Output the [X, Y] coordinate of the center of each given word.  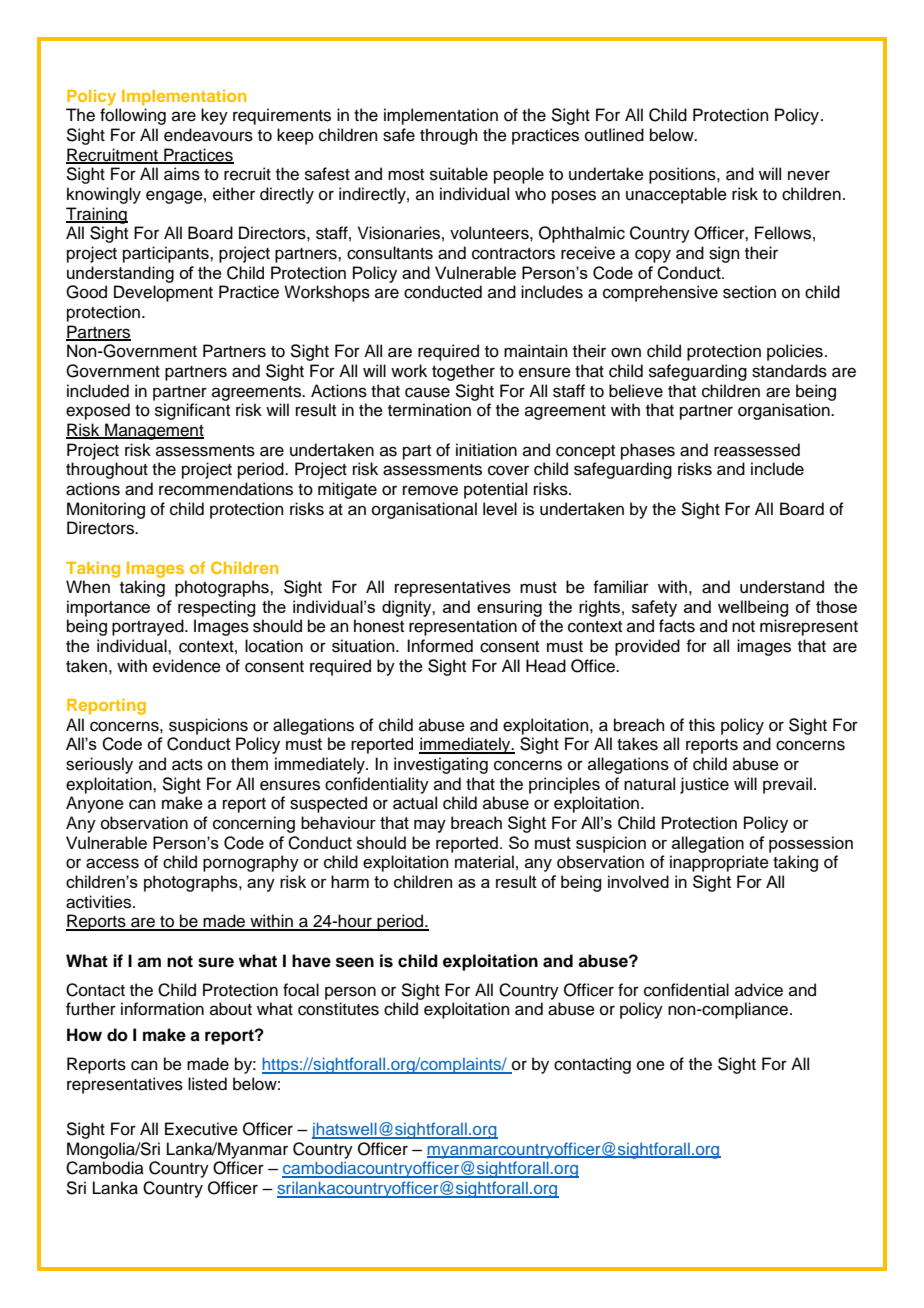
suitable [459, 174]
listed [207, 1084]
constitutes [338, 1009]
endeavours [208, 135]
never [809, 175]
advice [759, 990]
